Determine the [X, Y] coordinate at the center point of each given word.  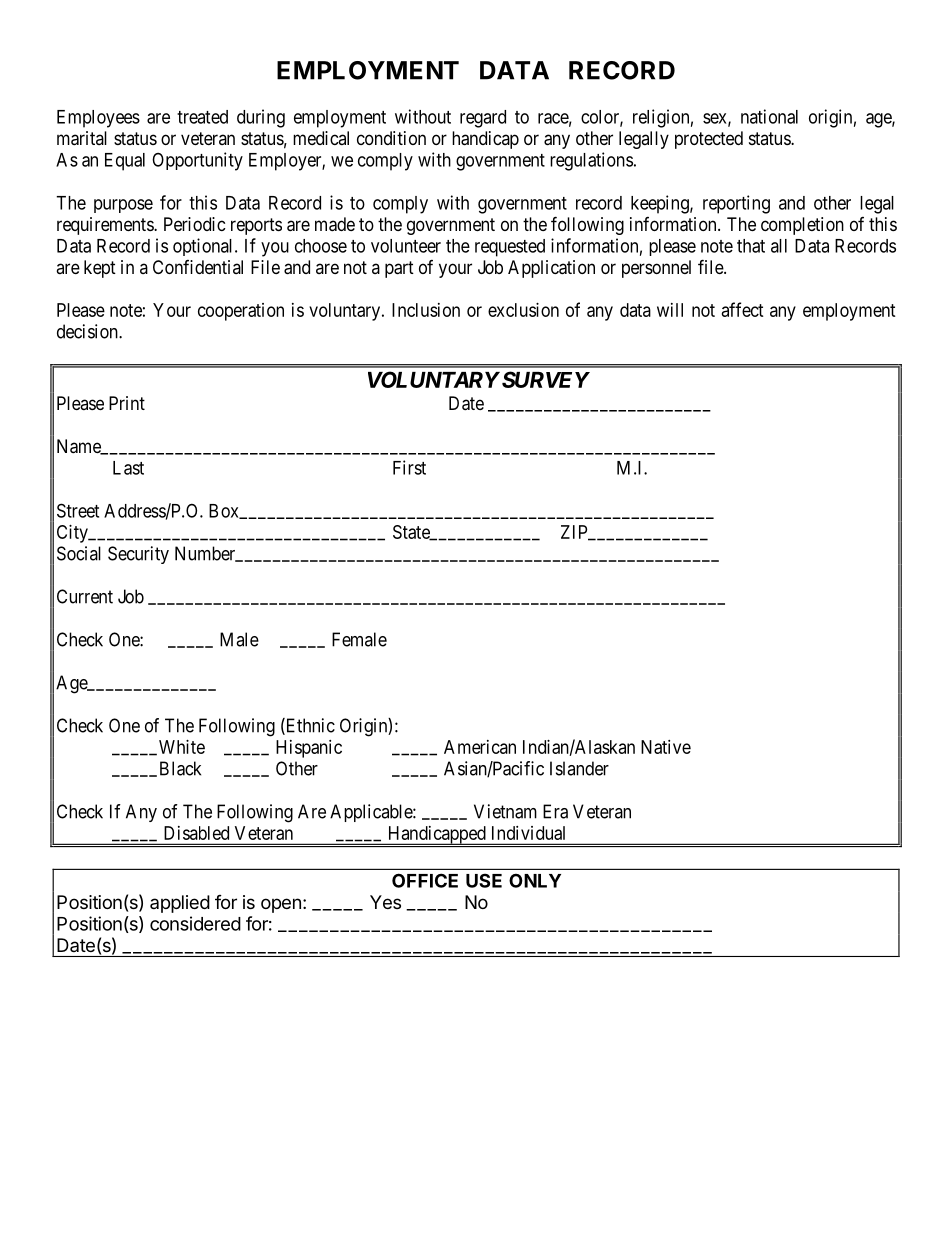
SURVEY [544, 379]
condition [391, 138]
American [480, 747]
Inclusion [426, 310]
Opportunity [197, 161]
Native [666, 747]
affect [743, 309]
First [409, 467]
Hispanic [309, 749]
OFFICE [425, 880]
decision [88, 331]
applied [180, 904]
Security [138, 555]
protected [709, 140]
